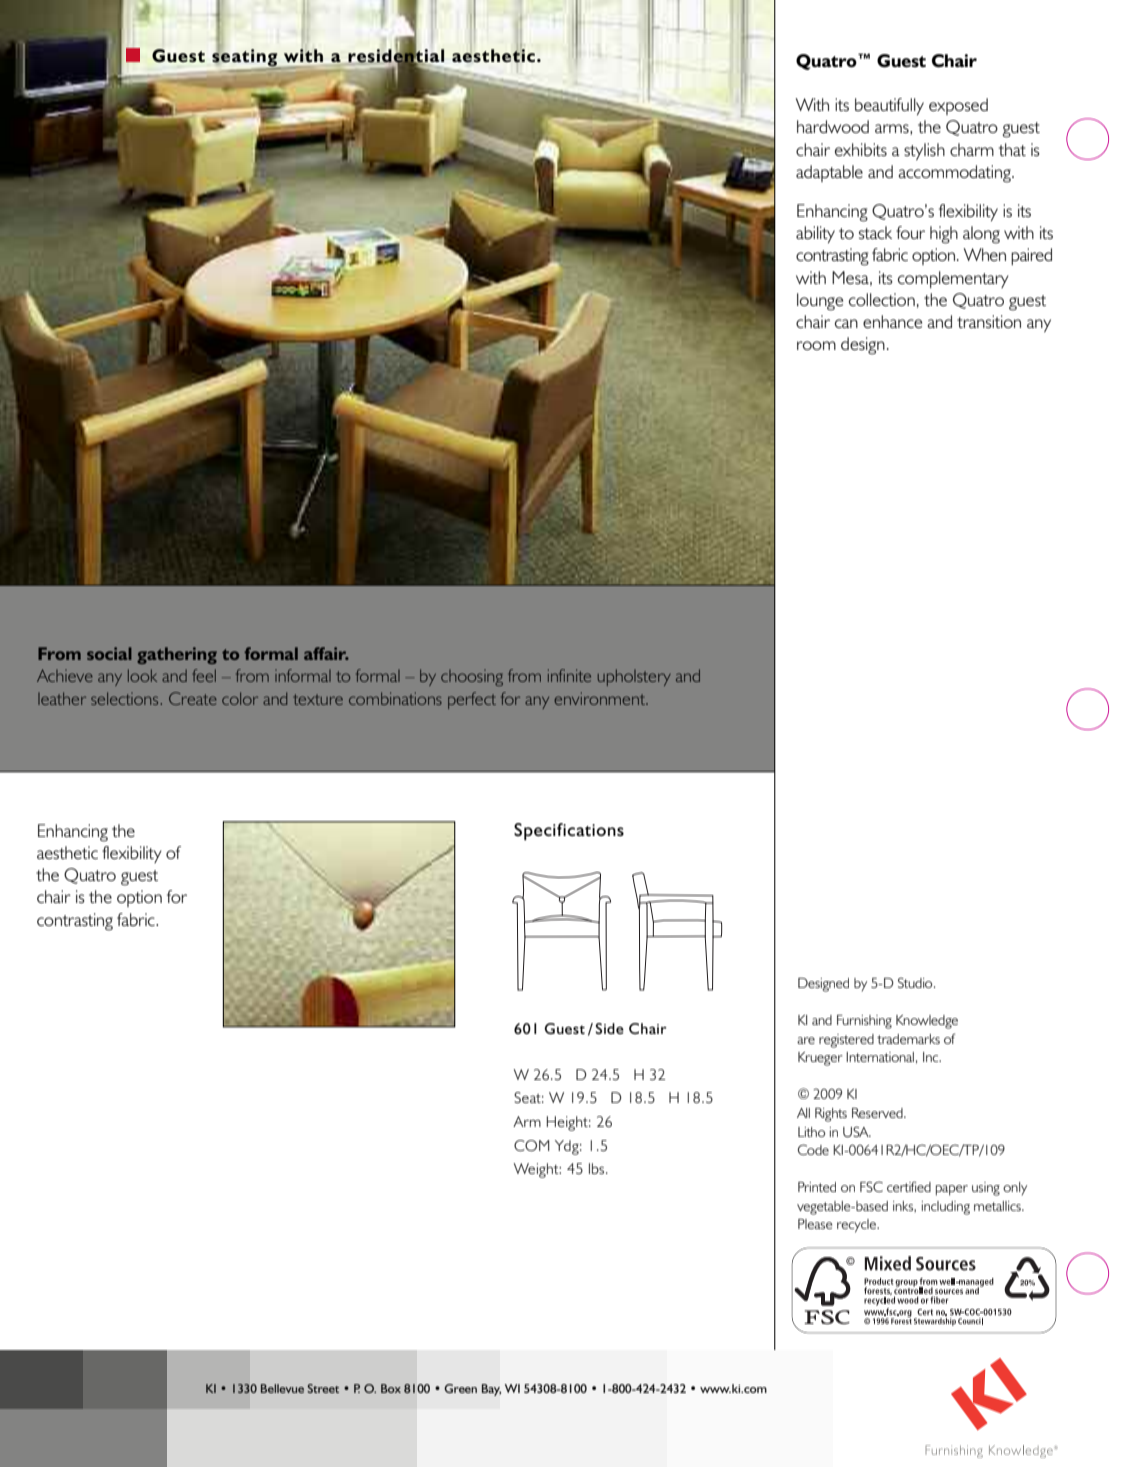 This page has width=1133, height=1467. I want to click on Bay, so click(491, 1390).
